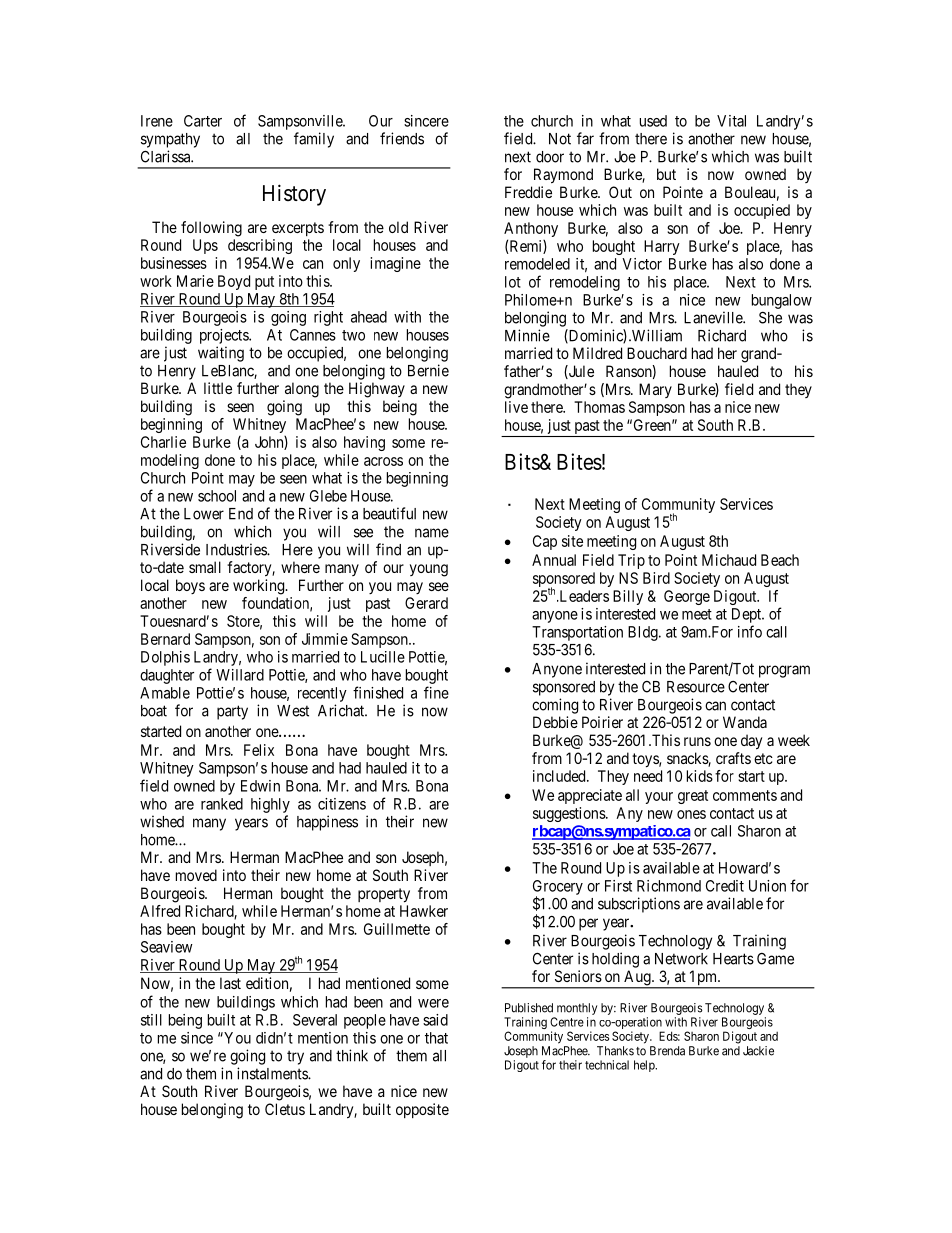 The width and height of the screenshot is (952, 1233). Describe the element at coordinates (203, 121) in the screenshot. I see `Carter` at that location.
